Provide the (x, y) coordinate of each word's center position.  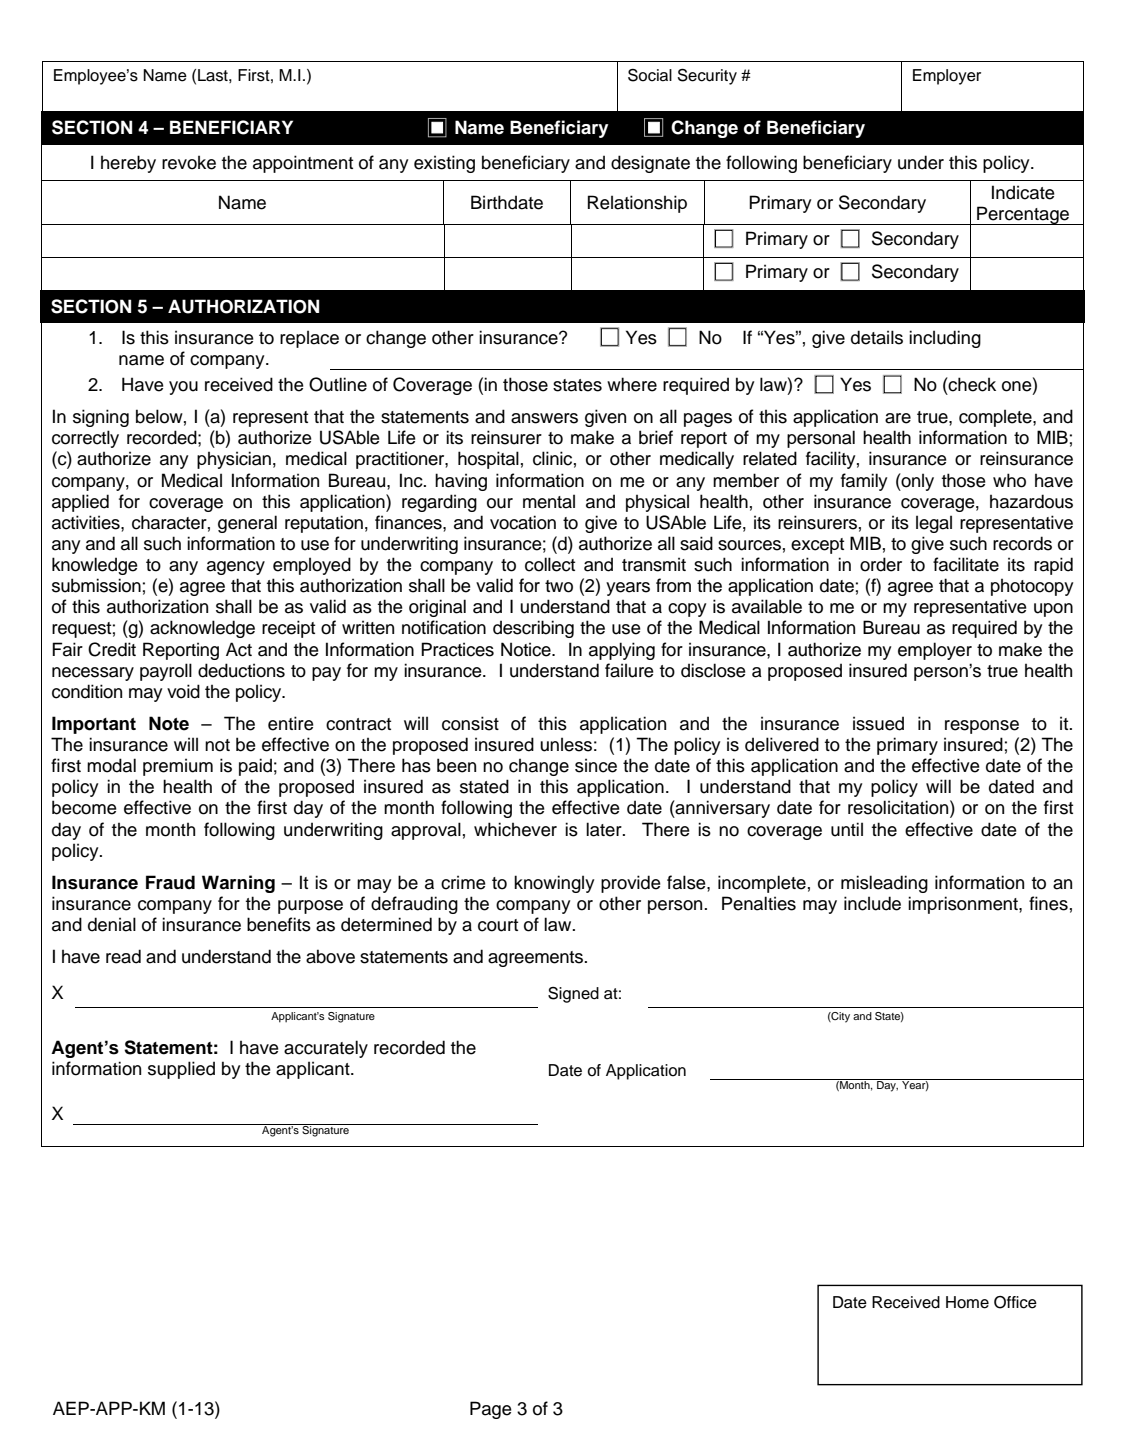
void (183, 691)
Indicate (1023, 192)
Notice (527, 649)
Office (1015, 1302)
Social (650, 75)
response (982, 727)
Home (967, 1302)
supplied (181, 1070)
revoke (189, 162)
